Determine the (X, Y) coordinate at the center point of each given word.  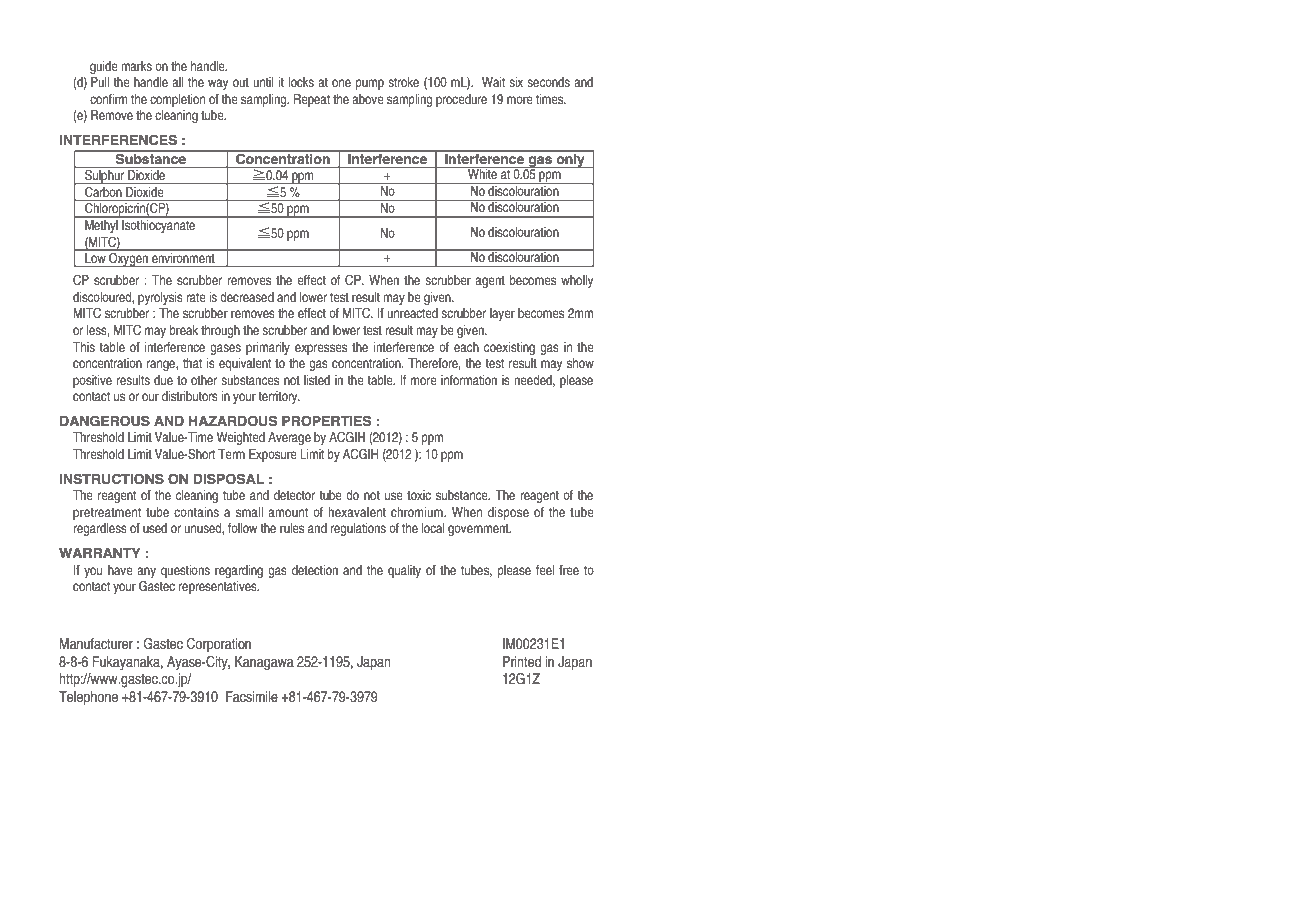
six (516, 82)
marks (136, 66)
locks (301, 82)
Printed (522, 661)
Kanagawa (264, 663)
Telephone (88, 698)
